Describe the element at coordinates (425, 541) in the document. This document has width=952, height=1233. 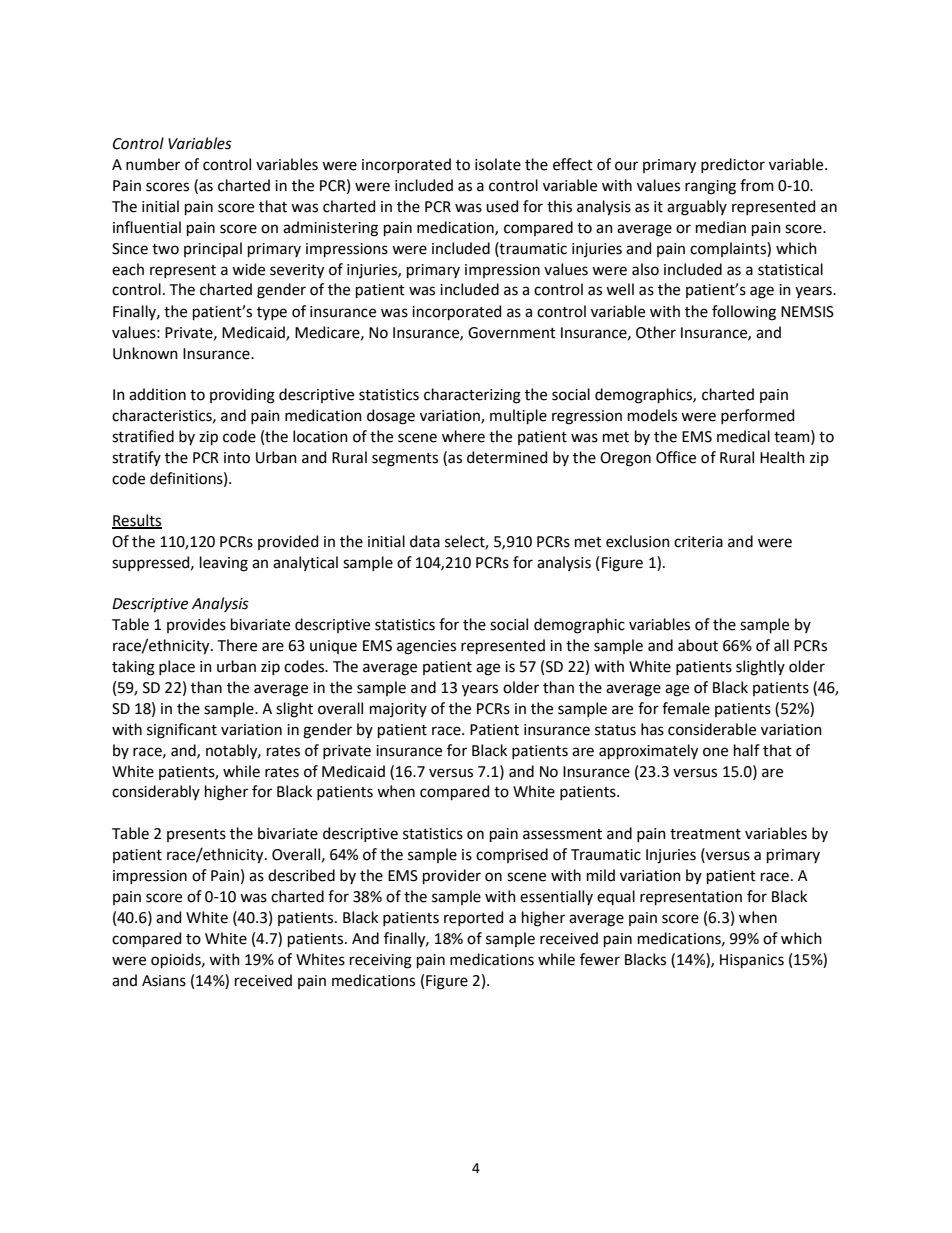
I see `data` at that location.
